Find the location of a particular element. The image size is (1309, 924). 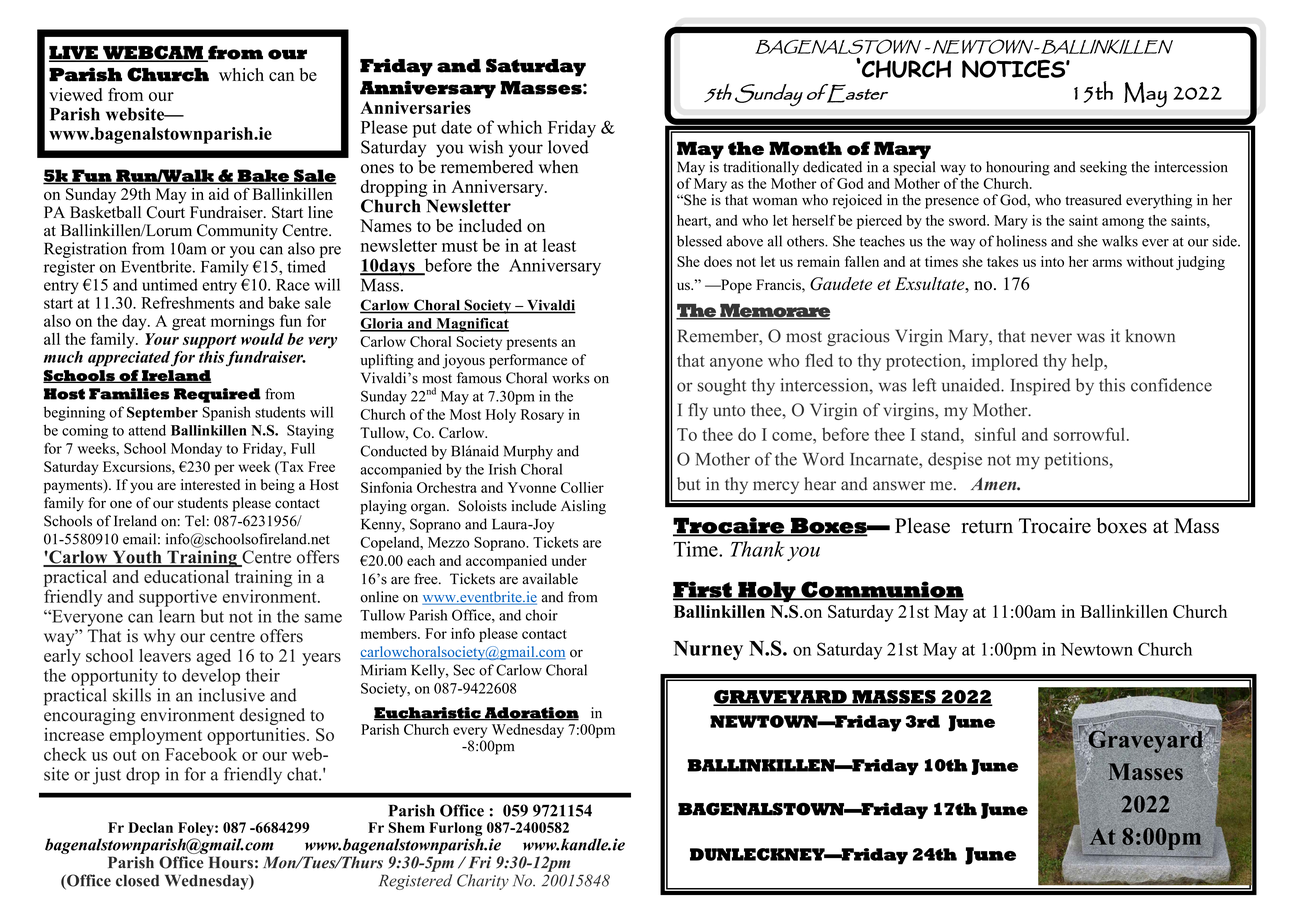

loved is located at coordinates (568, 147).
